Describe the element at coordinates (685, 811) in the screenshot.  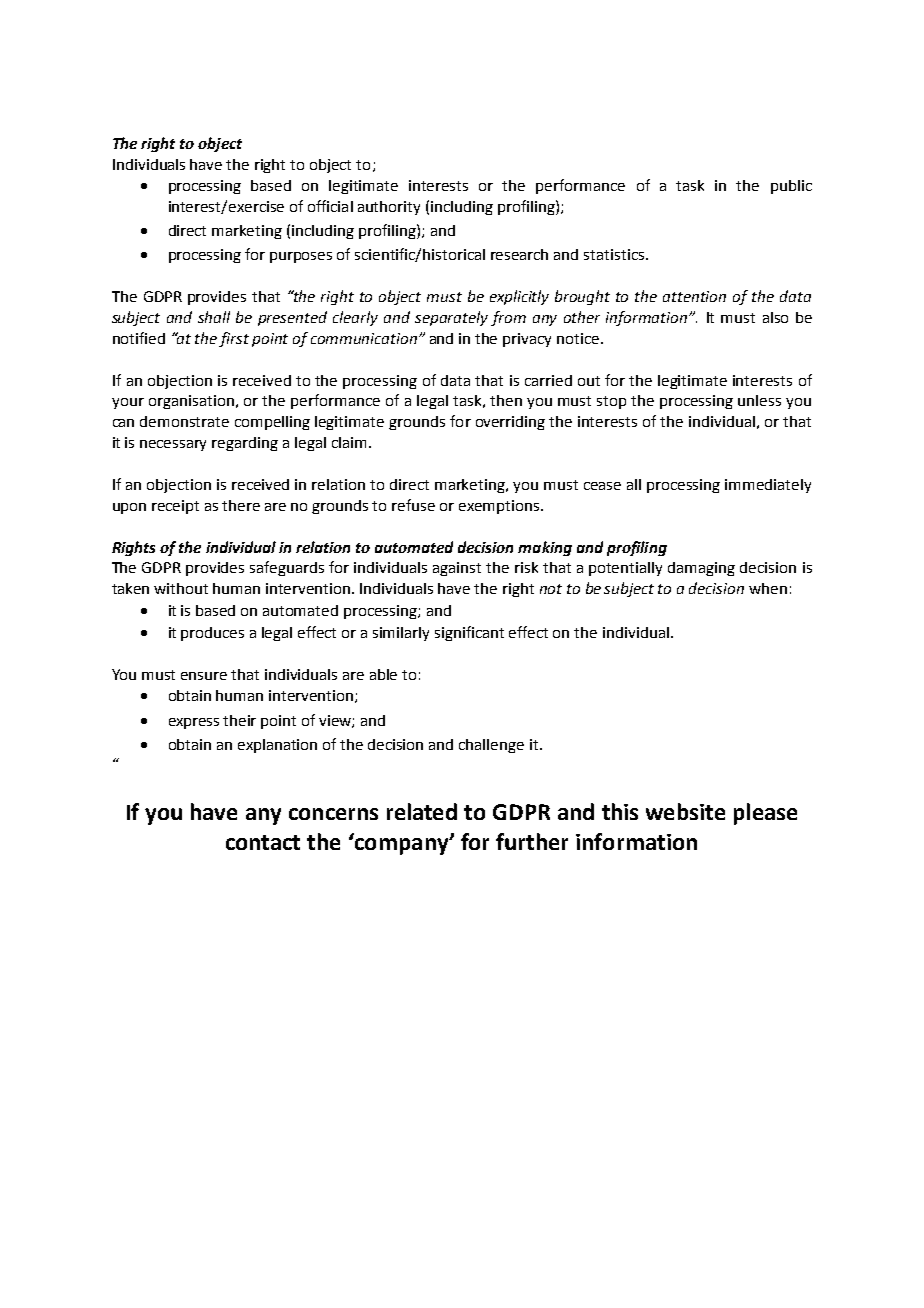
I see `website` at that location.
